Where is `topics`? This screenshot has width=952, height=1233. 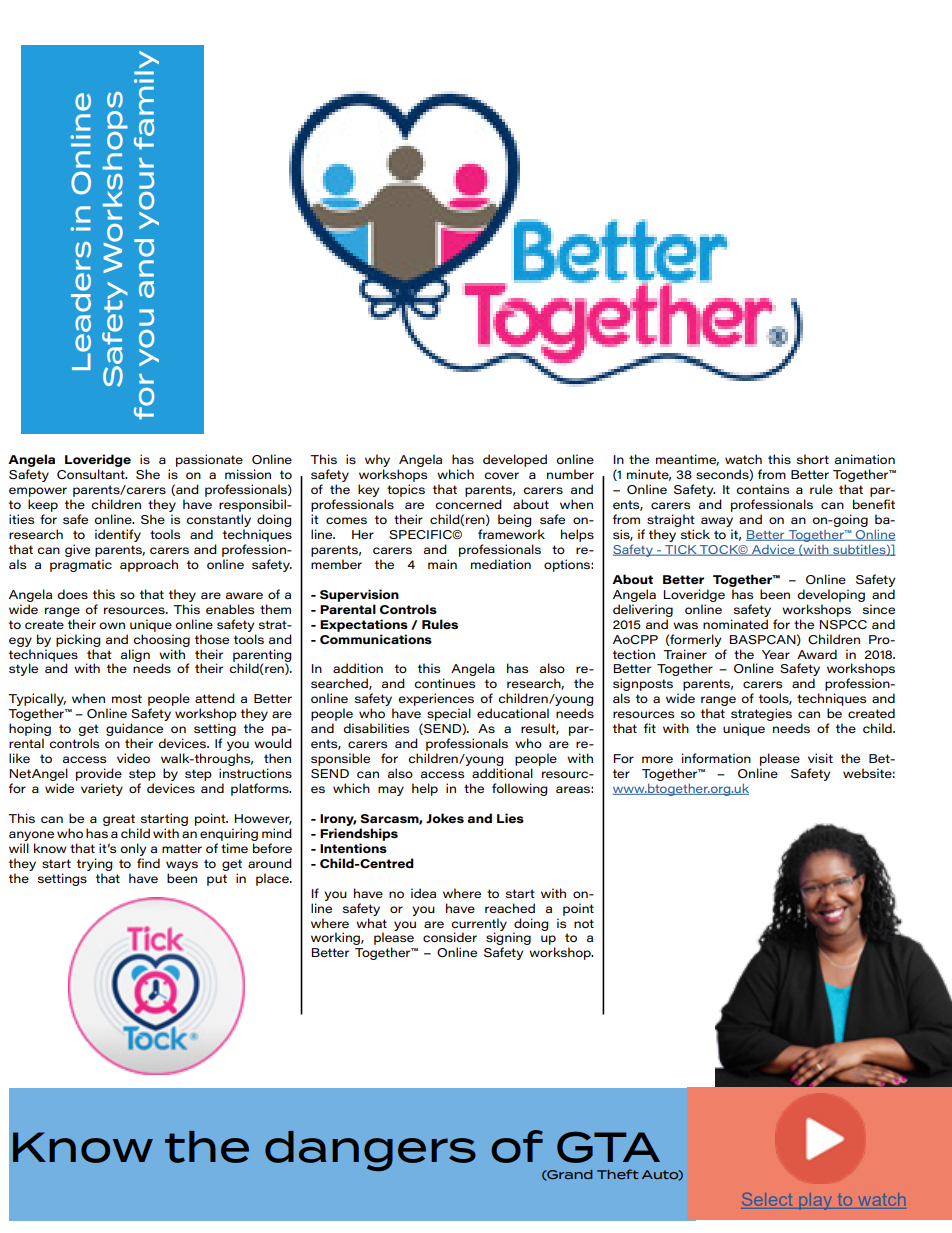 topics is located at coordinates (406, 490).
